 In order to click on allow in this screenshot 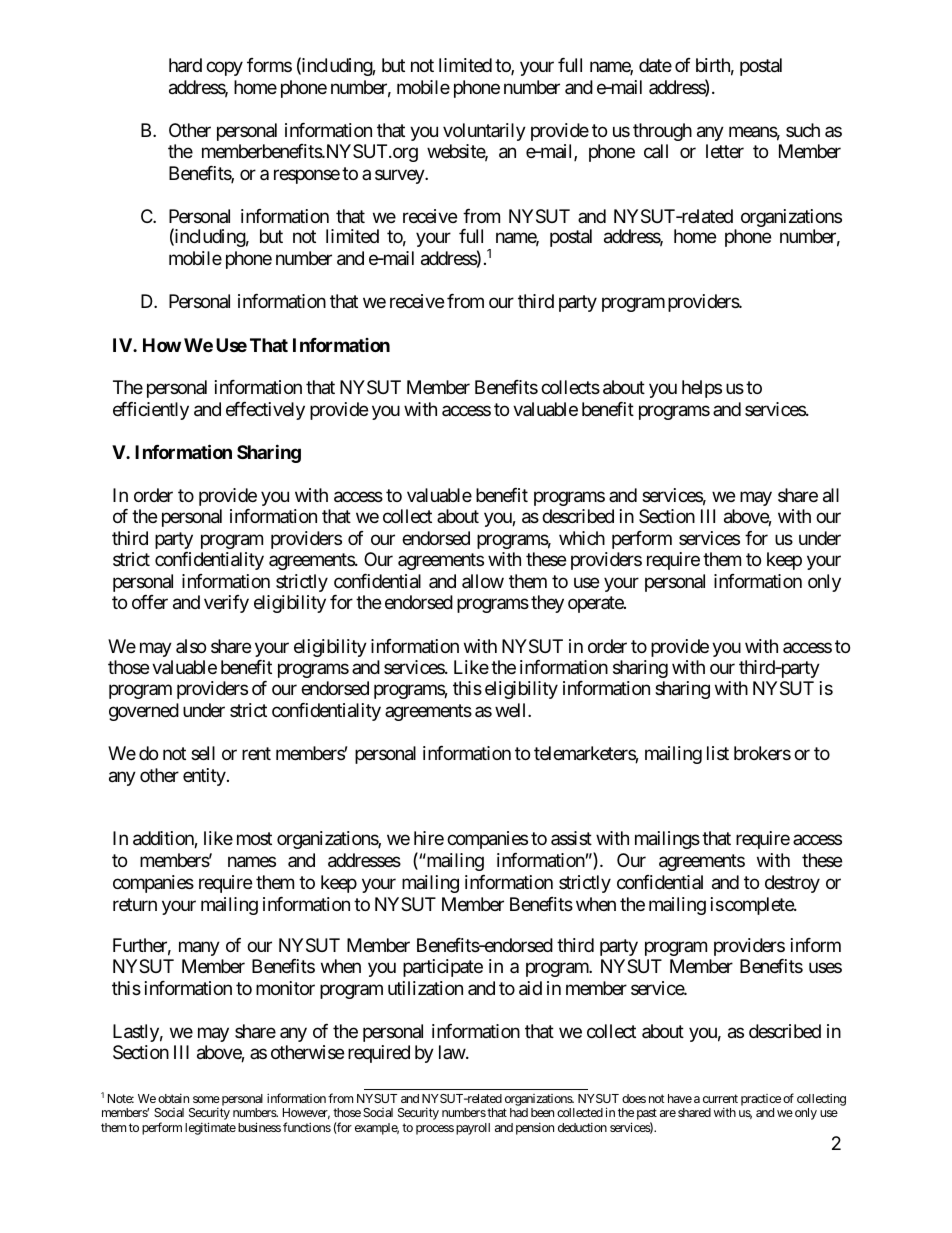, I will do `click(483, 581)`.
